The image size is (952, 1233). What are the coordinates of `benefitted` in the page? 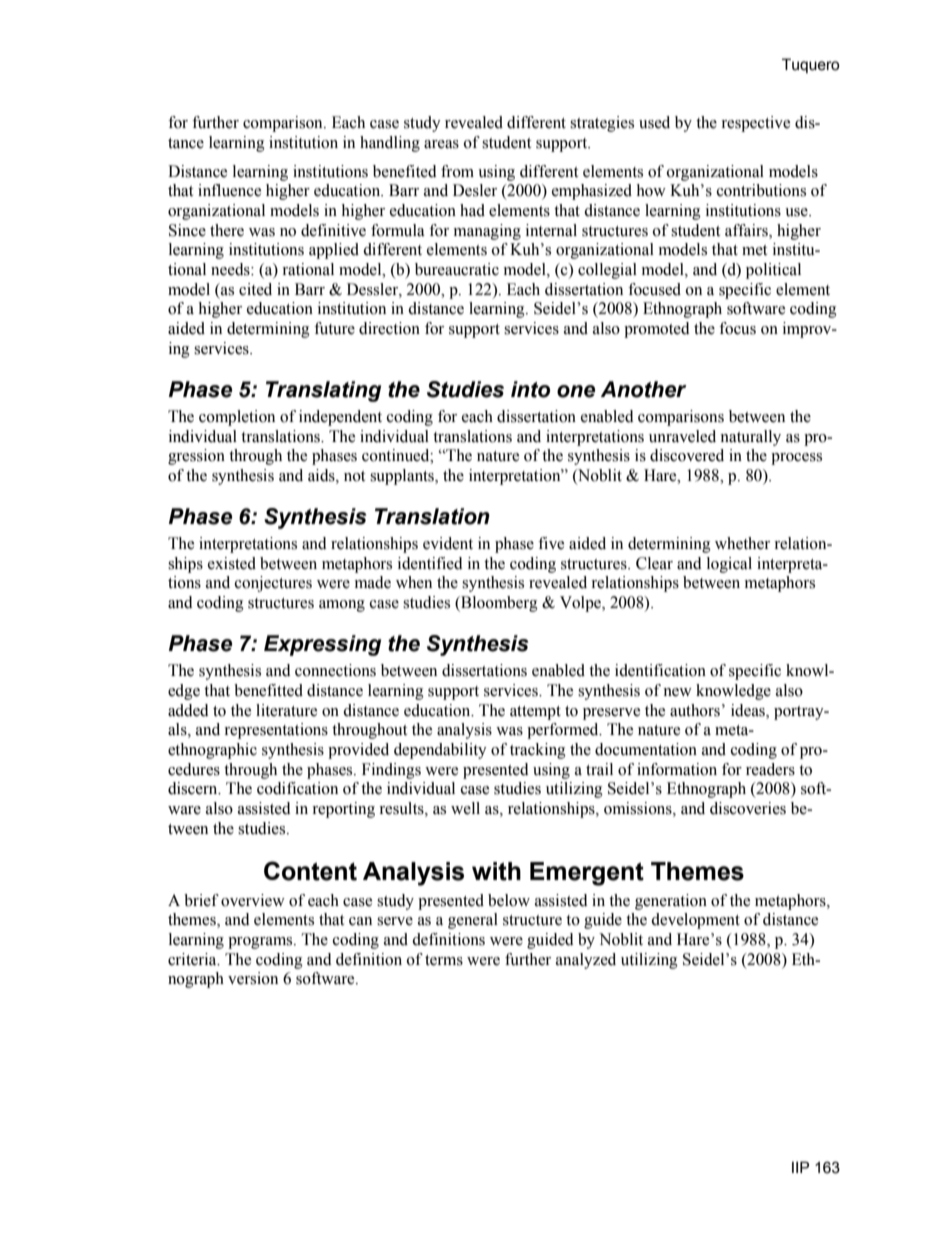 It's located at (268, 690).
